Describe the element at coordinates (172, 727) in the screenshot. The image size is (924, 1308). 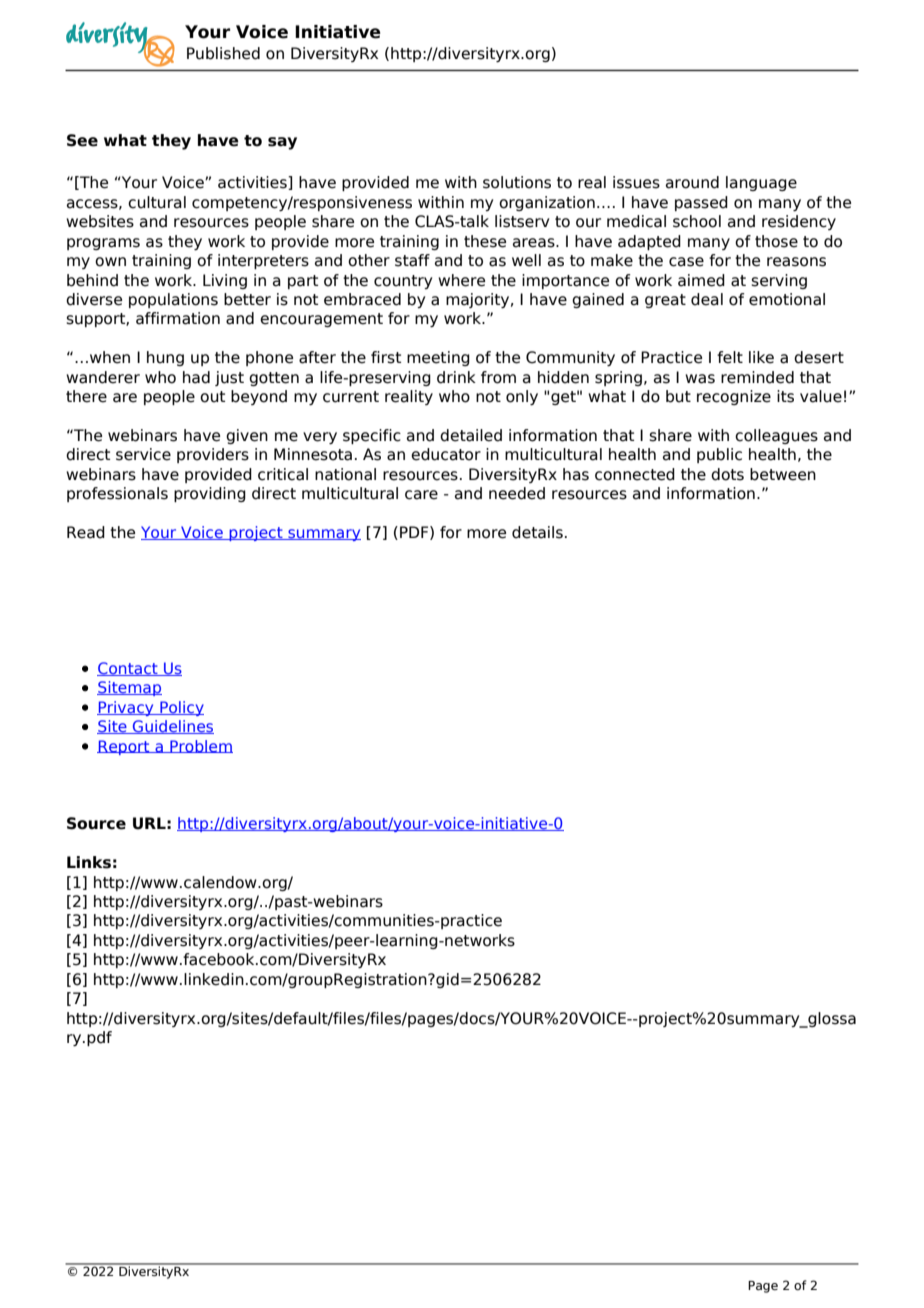
I see `Guidelines` at that location.
